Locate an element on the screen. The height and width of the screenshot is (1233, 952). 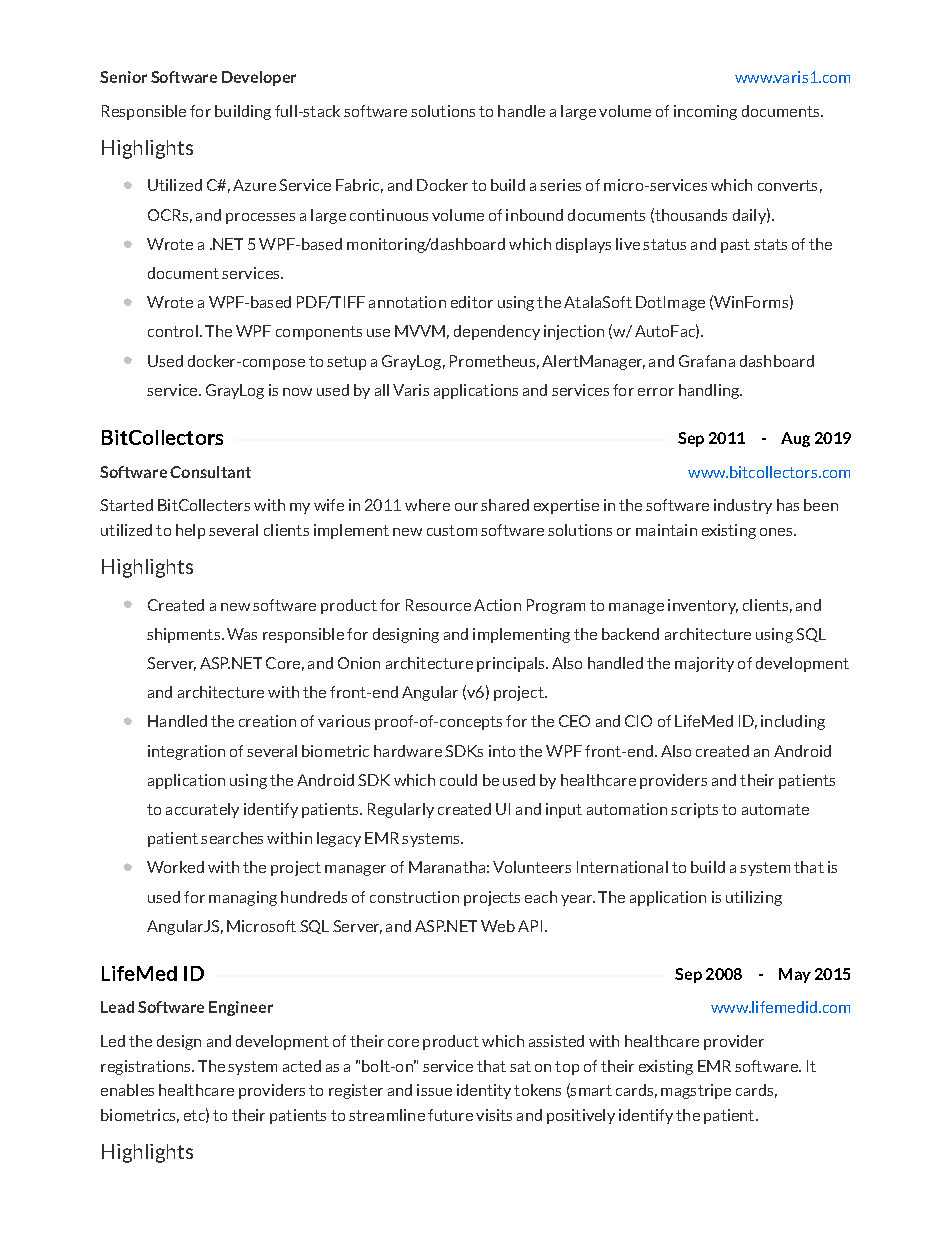
incoming is located at coordinates (705, 112).
